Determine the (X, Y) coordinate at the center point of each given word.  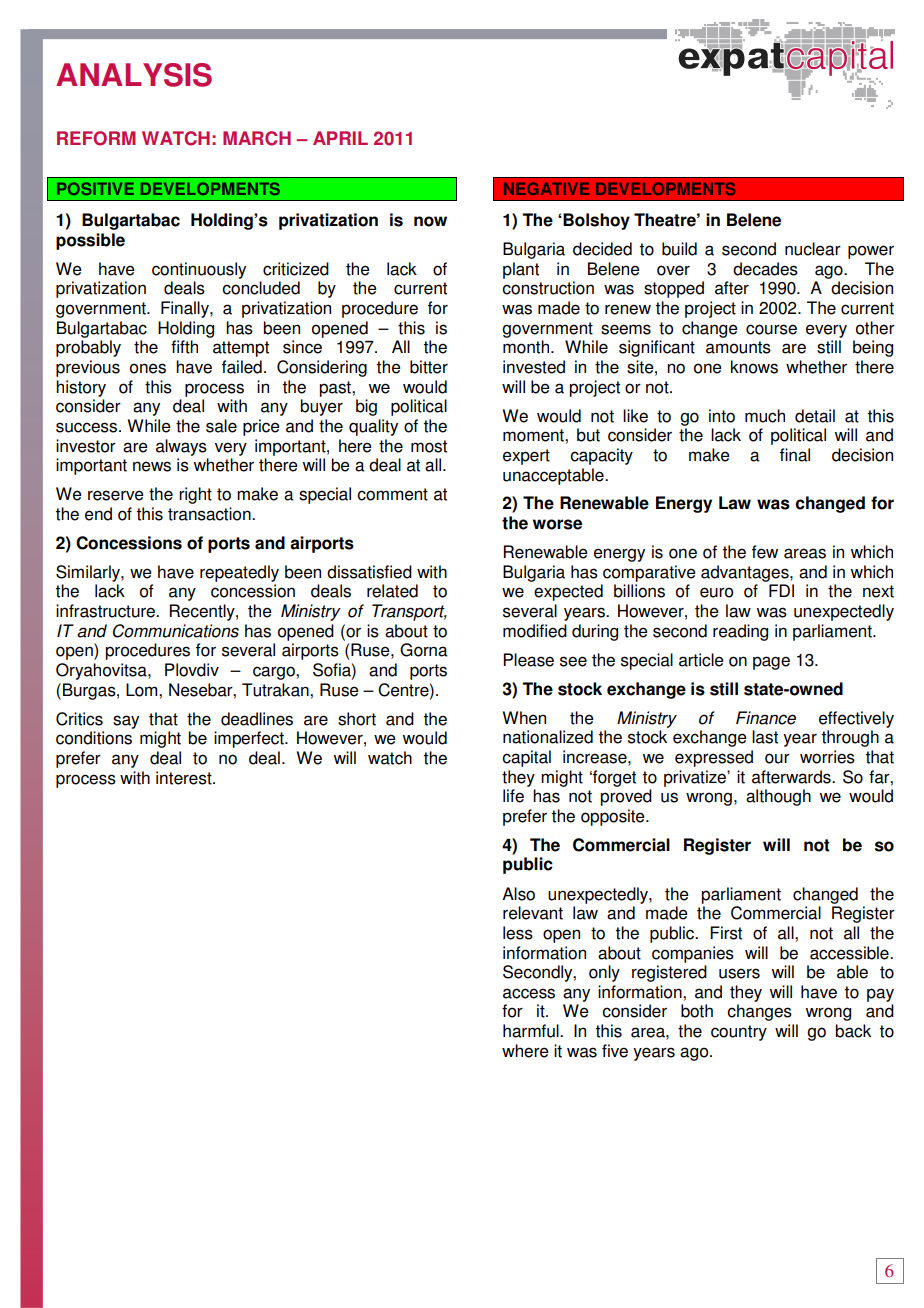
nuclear (813, 249)
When (524, 718)
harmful (532, 1031)
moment (534, 435)
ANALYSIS (134, 75)
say (126, 722)
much (765, 416)
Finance (766, 718)
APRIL (340, 138)
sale (221, 426)
